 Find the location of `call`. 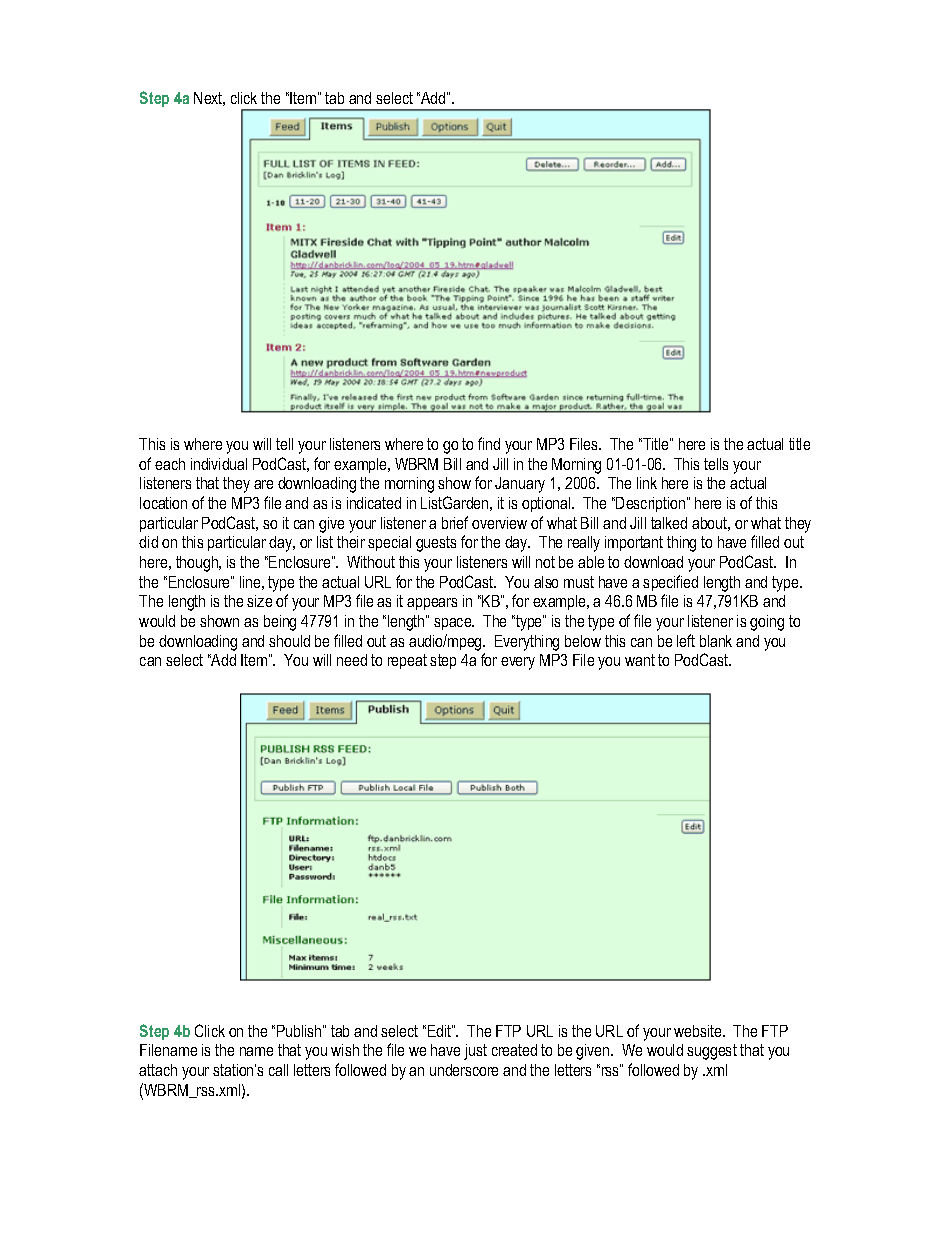

call is located at coordinates (278, 1070).
